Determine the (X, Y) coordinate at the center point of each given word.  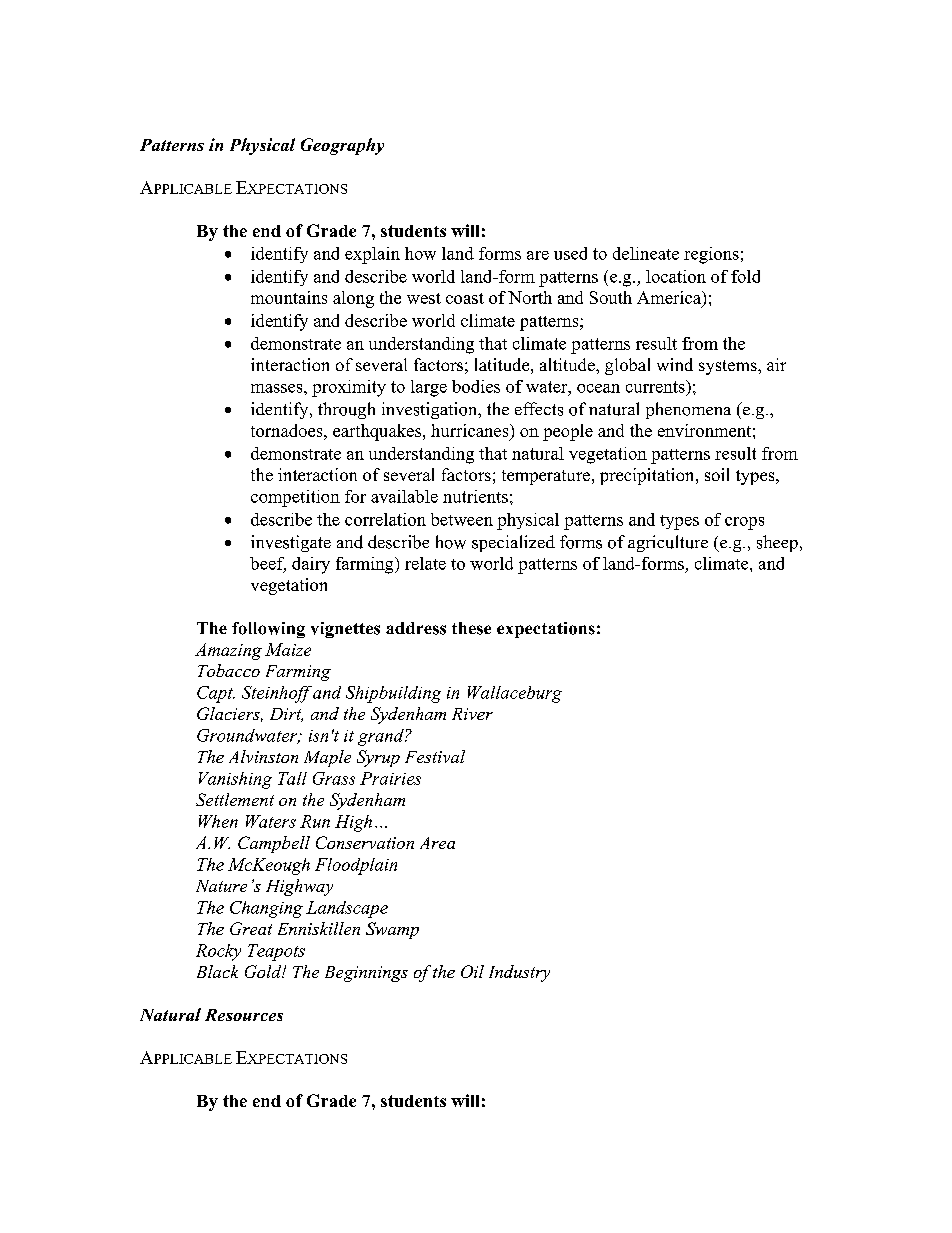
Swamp (392, 930)
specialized (513, 543)
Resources (244, 1015)
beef (268, 564)
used (570, 253)
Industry (519, 973)
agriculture (668, 543)
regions (711, 255)
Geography (342, 146)
